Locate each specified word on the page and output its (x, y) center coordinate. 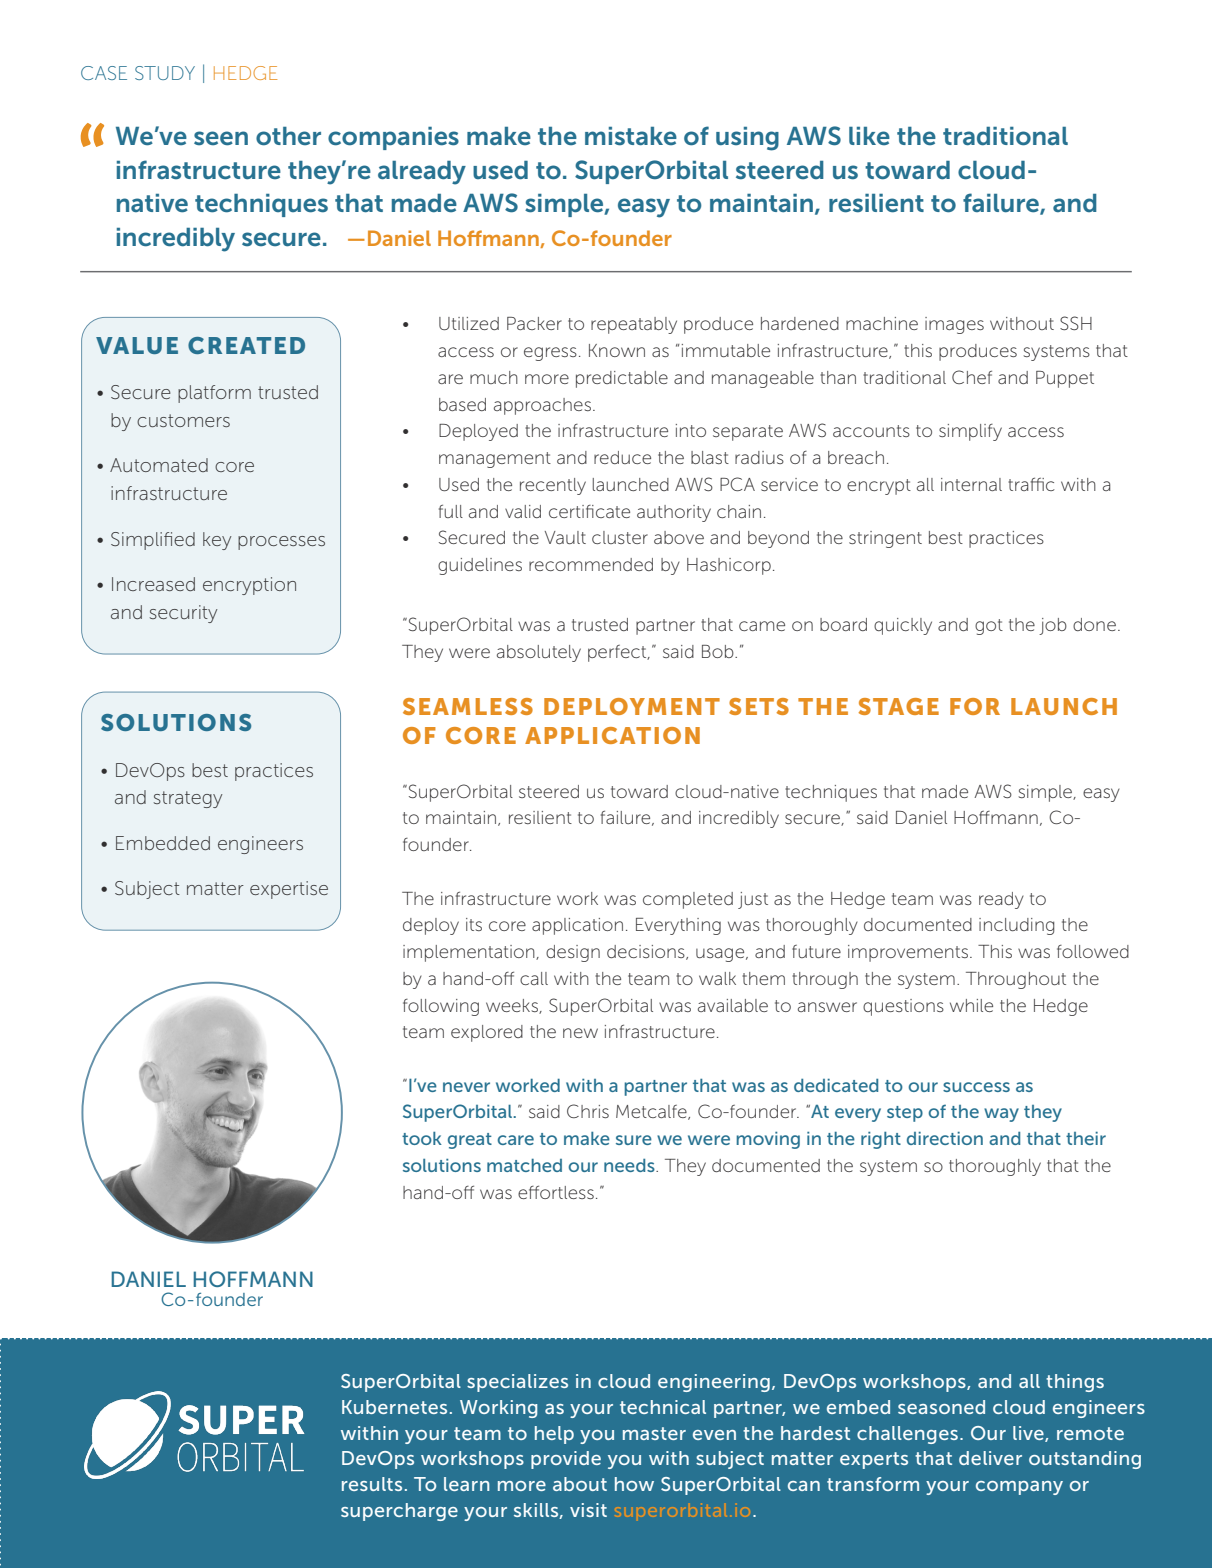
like (869, 136)
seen (221, 138)
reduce (622, 457)
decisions (647, 952)
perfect (618, 653)
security (183, 614)
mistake (631, 136)
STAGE (899, 706)
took (422, 1138)
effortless (556, 1192)
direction (945, 1138)
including (1017, 926)
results (372, 1484)
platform (214, 394)
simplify (970, 432)
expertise (289, 890)
